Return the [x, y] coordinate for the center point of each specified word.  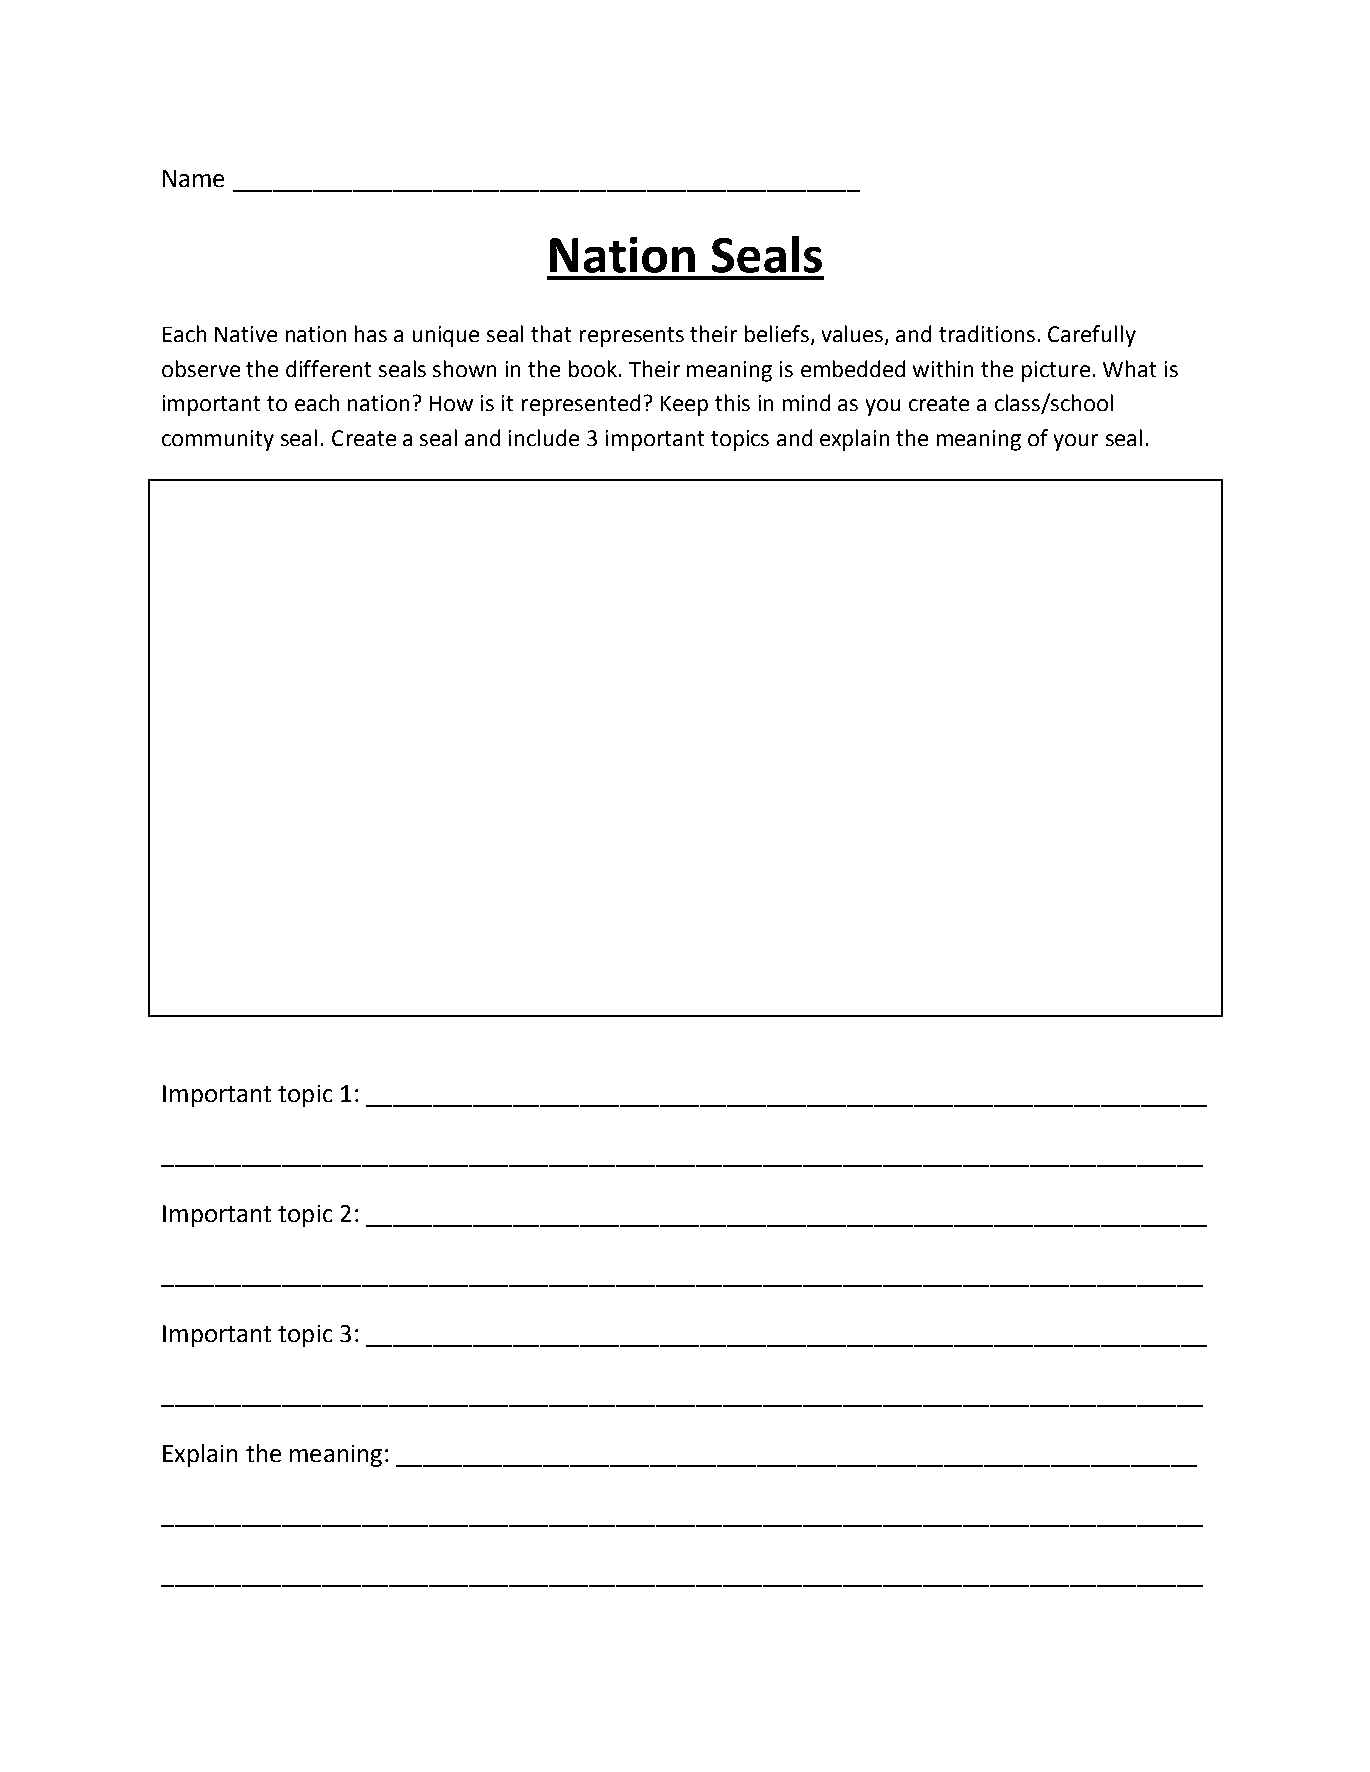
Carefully [1092, 336]
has [371, 333]
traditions [987, 333]
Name [193, 178]
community [218, 440]
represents [632, 337]
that [551, 333]
